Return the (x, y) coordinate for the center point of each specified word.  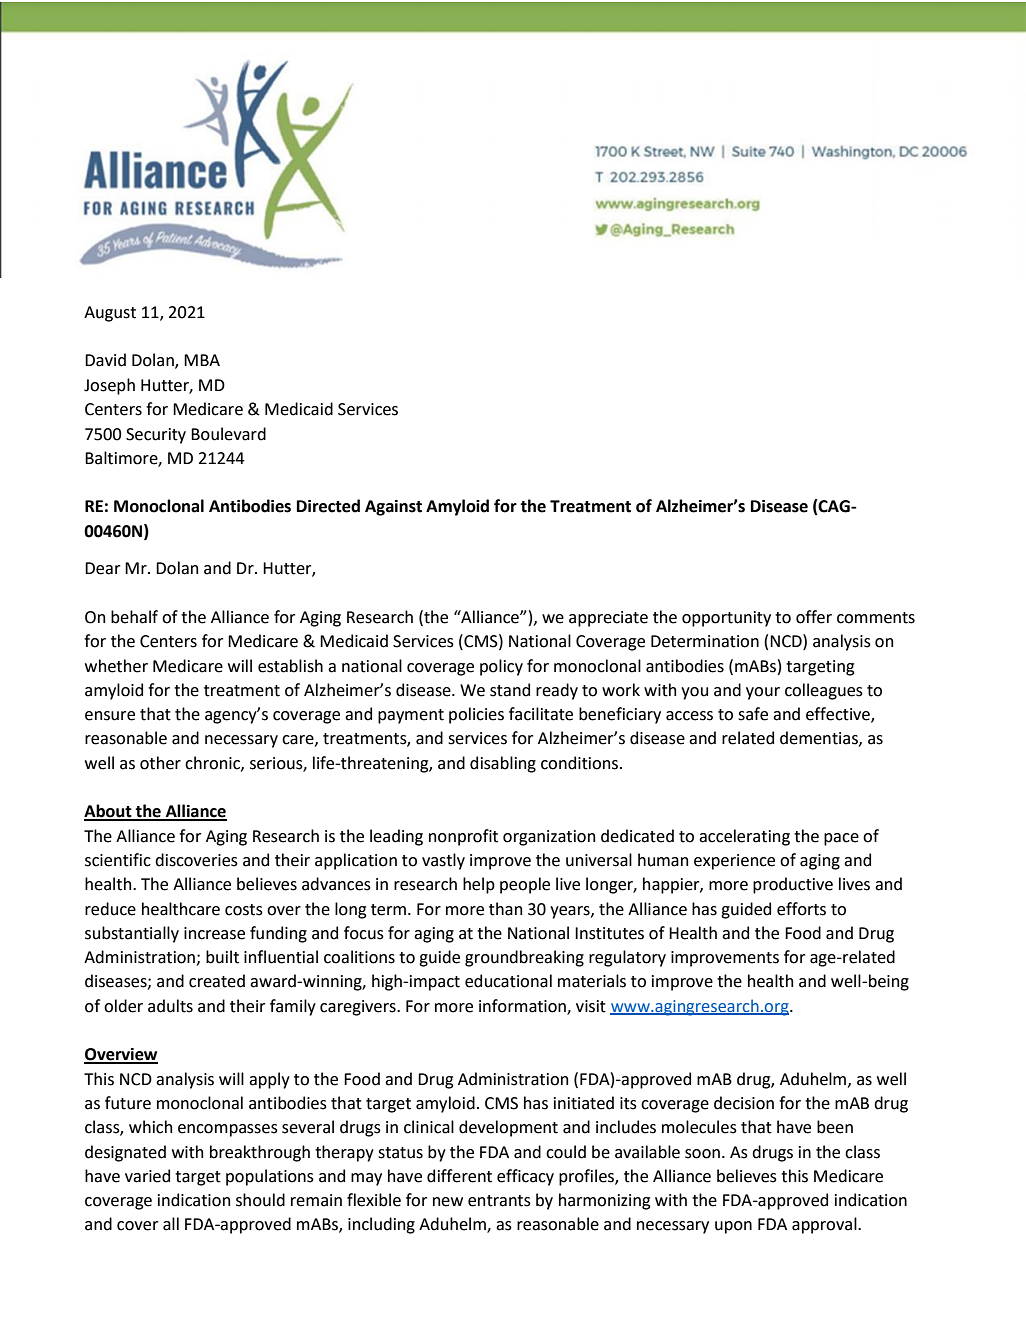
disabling (503, 764)
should (260, 1200)
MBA (202, 360)
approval (825, 1225)
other (160, 763)
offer (814, 617)
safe (753, 714)
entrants (499, 1201)
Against (393, 508)
